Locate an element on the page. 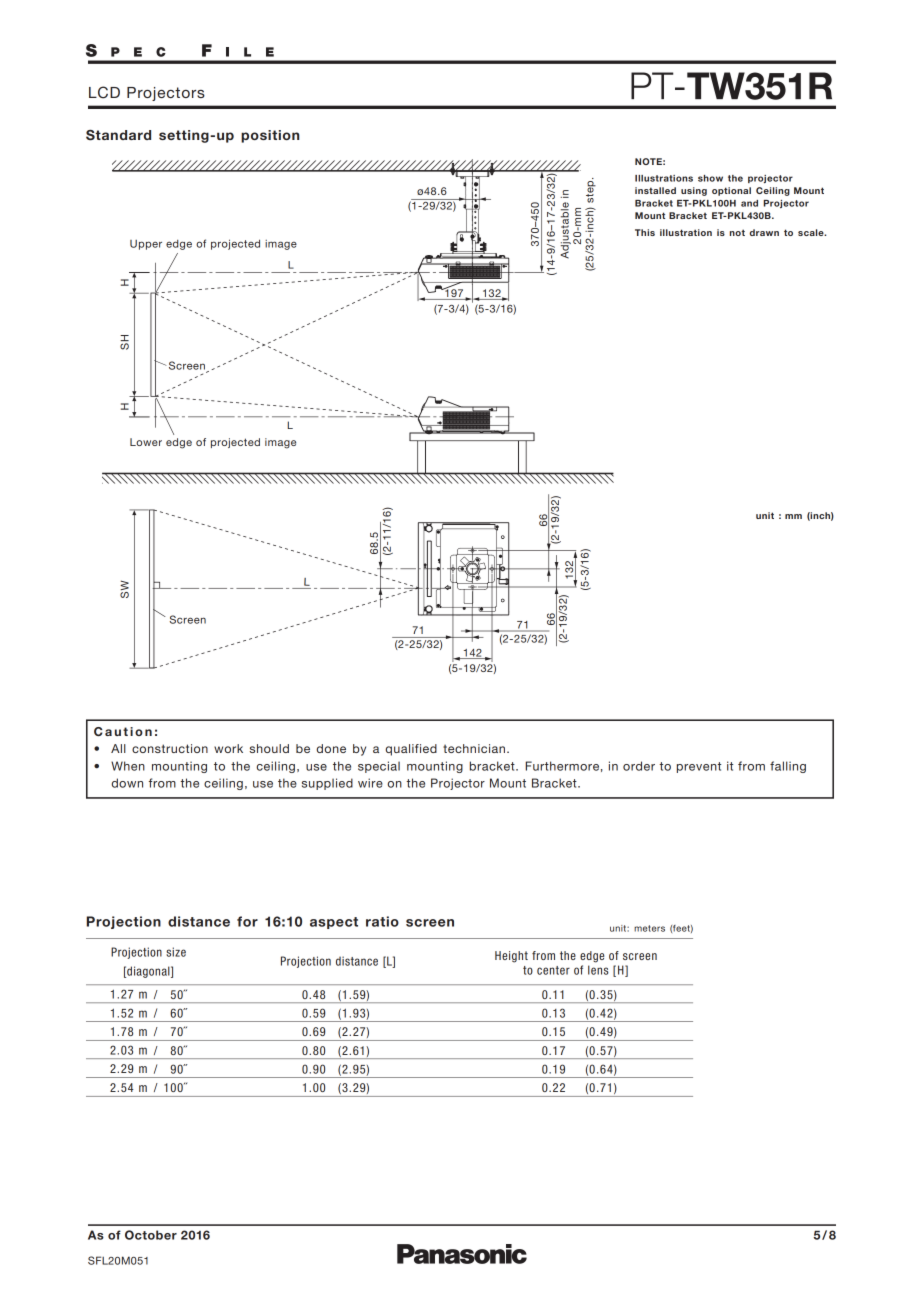 The width and height of the image is (924, 1308). prevent is located at coordinates (699, 767).
